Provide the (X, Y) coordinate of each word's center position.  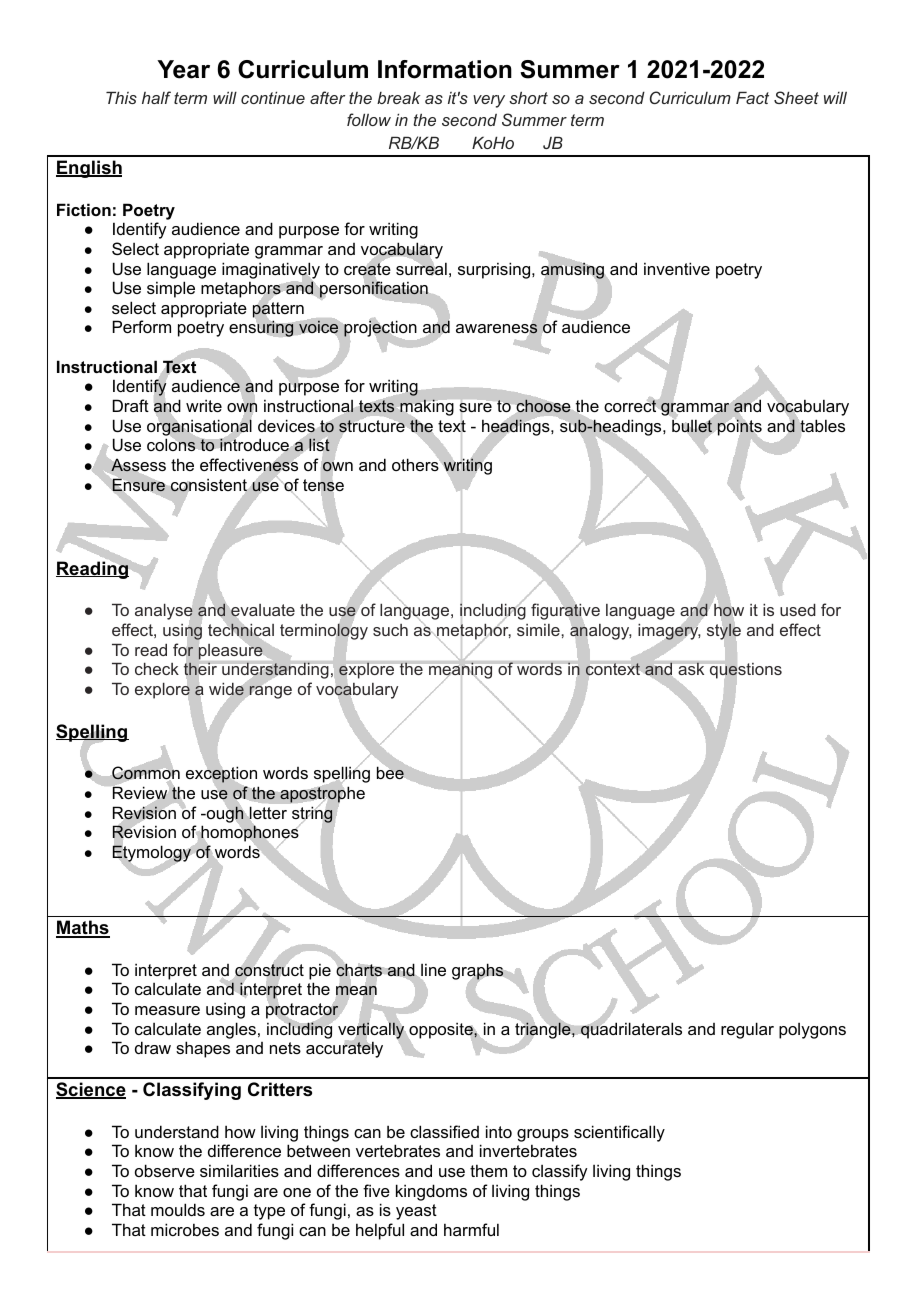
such (390, 630)
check (157, 669)
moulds (178, 1209)
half (156, 97)
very (489, 101)
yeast (416, 1212)
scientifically (619, 1133)
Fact (752, 97)
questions (745, 671)
